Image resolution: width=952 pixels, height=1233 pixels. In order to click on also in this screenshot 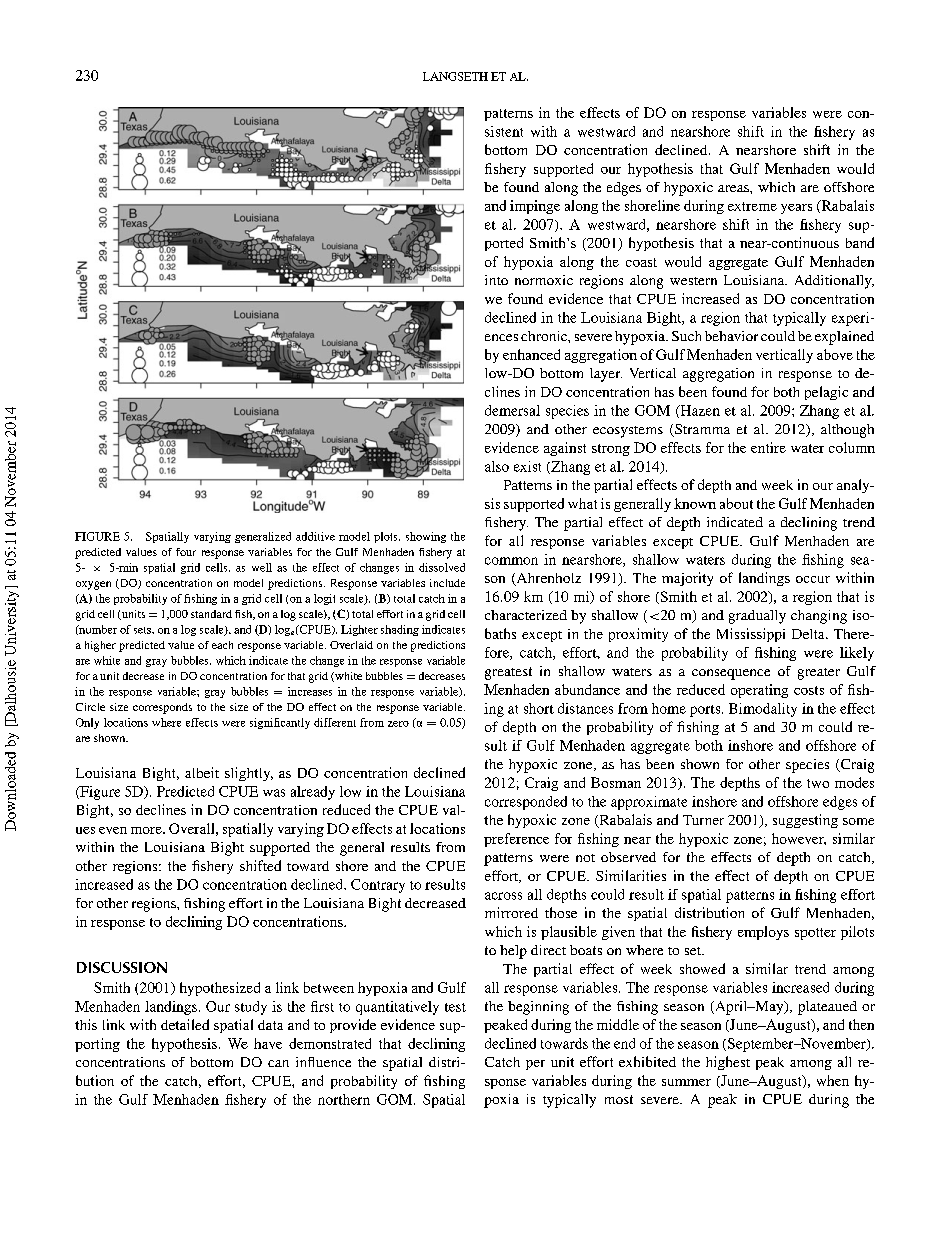, I will do `click(497, 466)`.
